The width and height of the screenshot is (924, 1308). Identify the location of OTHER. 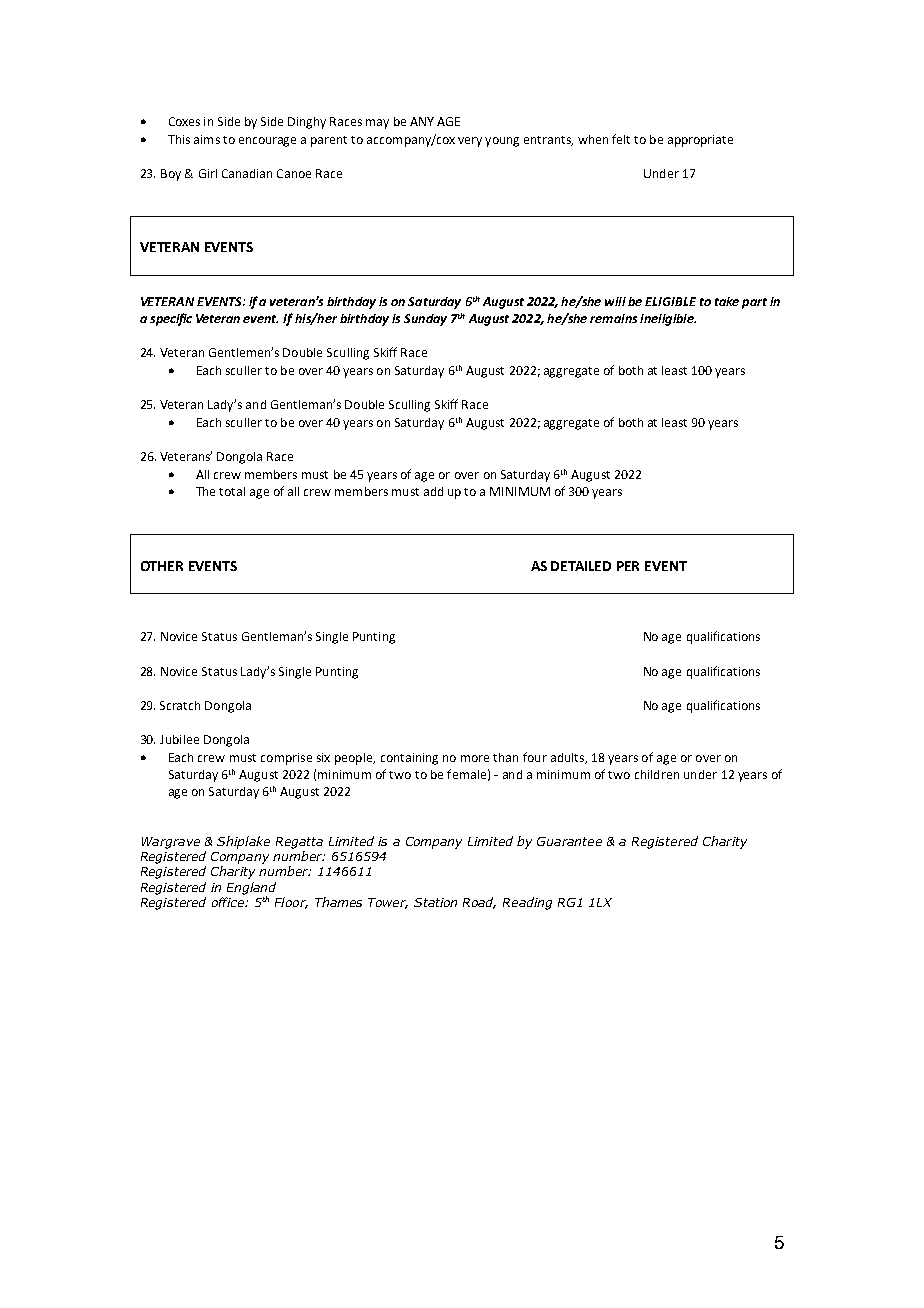
(162, 566).
